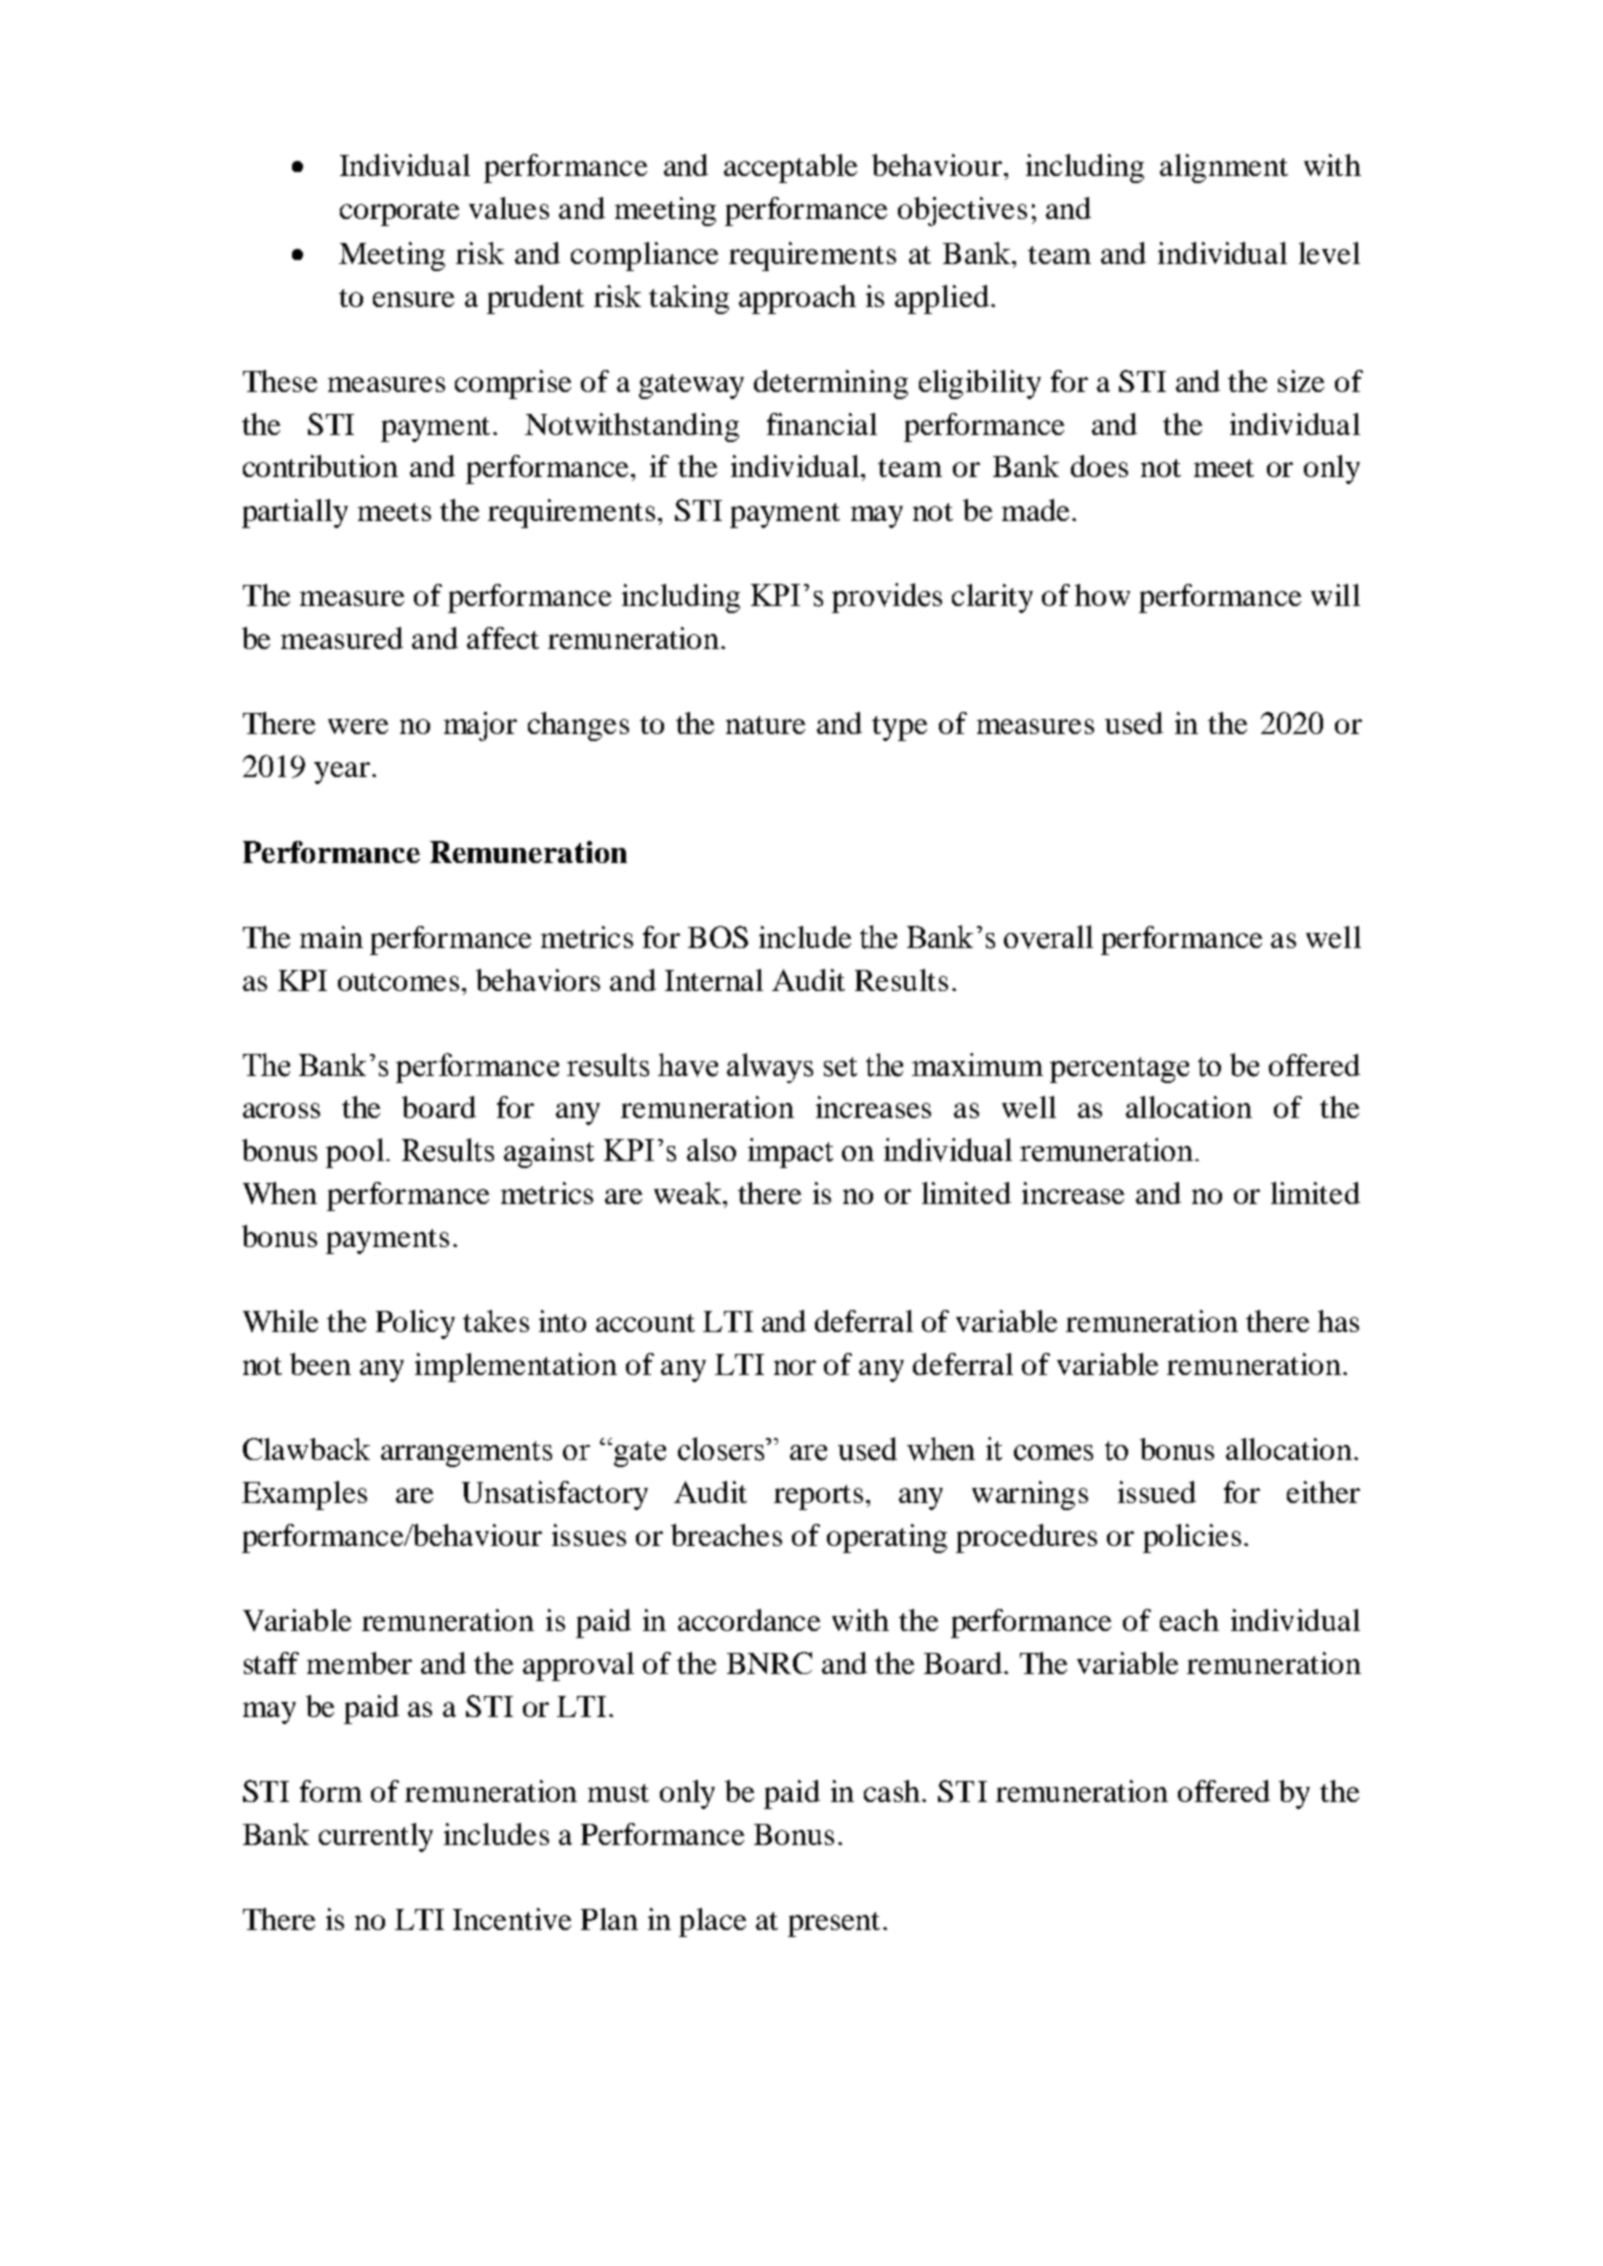 This image has width=1603, height=2266. What do you see at coordinates (887, 598) in the image?
I see `provides` at bounding box center [887, 598].
